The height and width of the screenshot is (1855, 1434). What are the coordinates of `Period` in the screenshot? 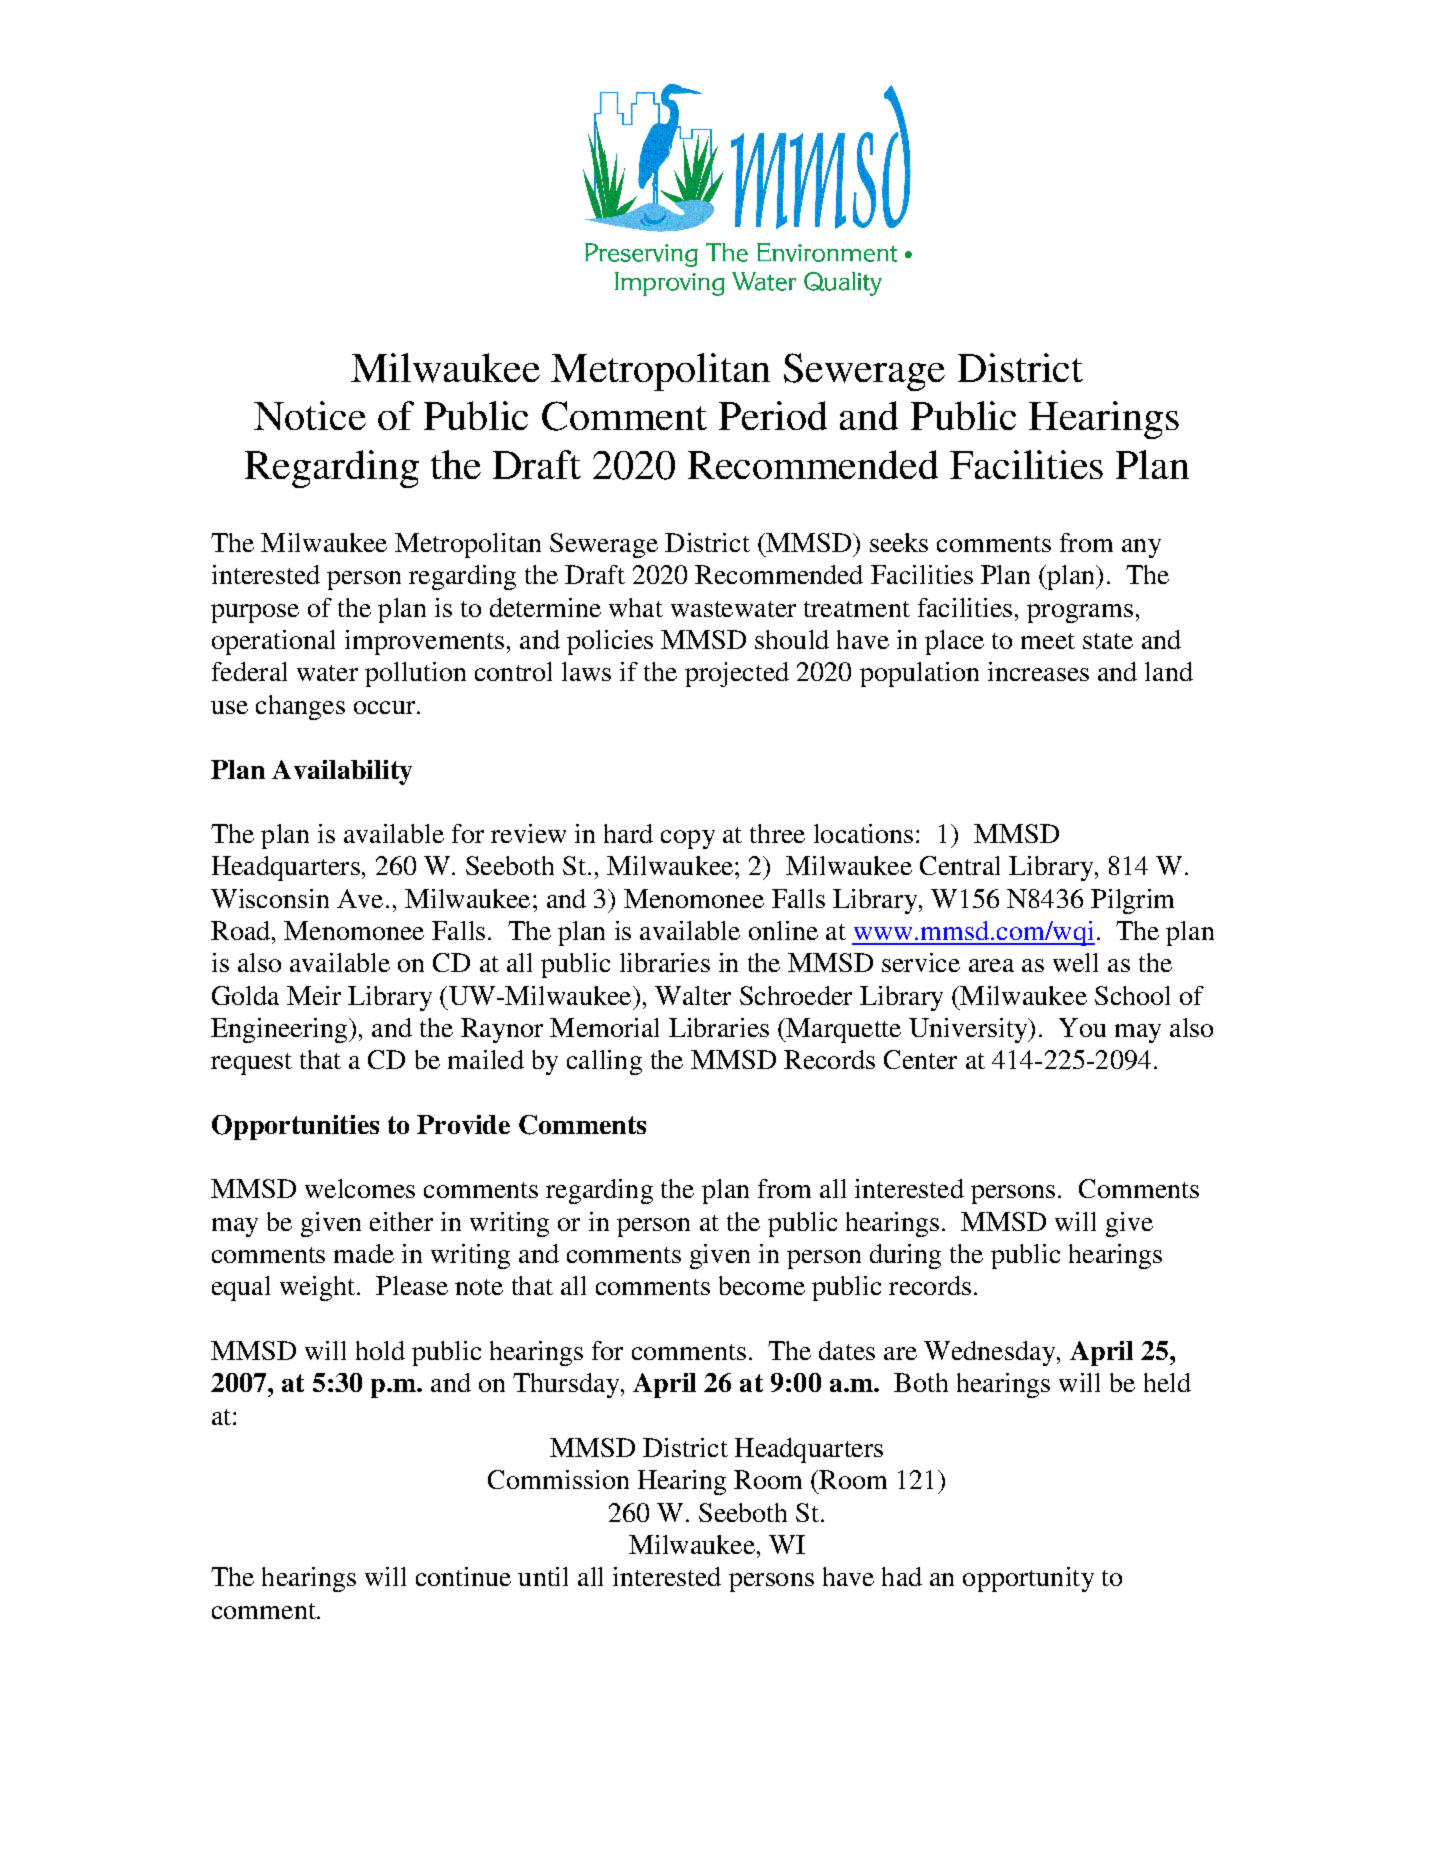 It's located at (773, 415).
